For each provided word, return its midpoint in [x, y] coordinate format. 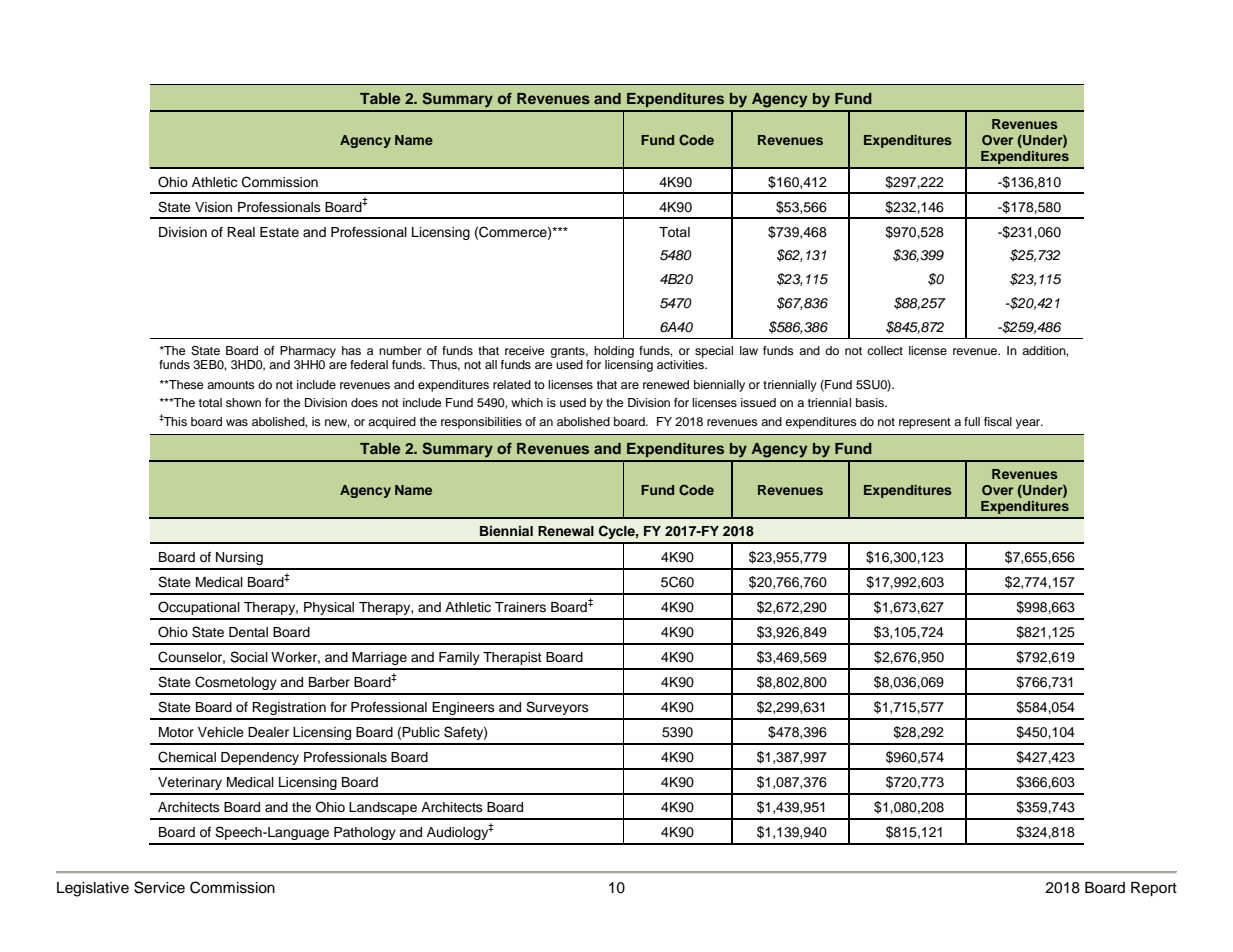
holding [614, 353]
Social [249, 657]
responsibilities [481, 423]
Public [421, 732]
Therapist [512, 658]
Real [241, 232]
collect [885, 350]
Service [159, 887]
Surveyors [557, 708]
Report [1154, 889]
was [237, 422]
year [1029, 424]
